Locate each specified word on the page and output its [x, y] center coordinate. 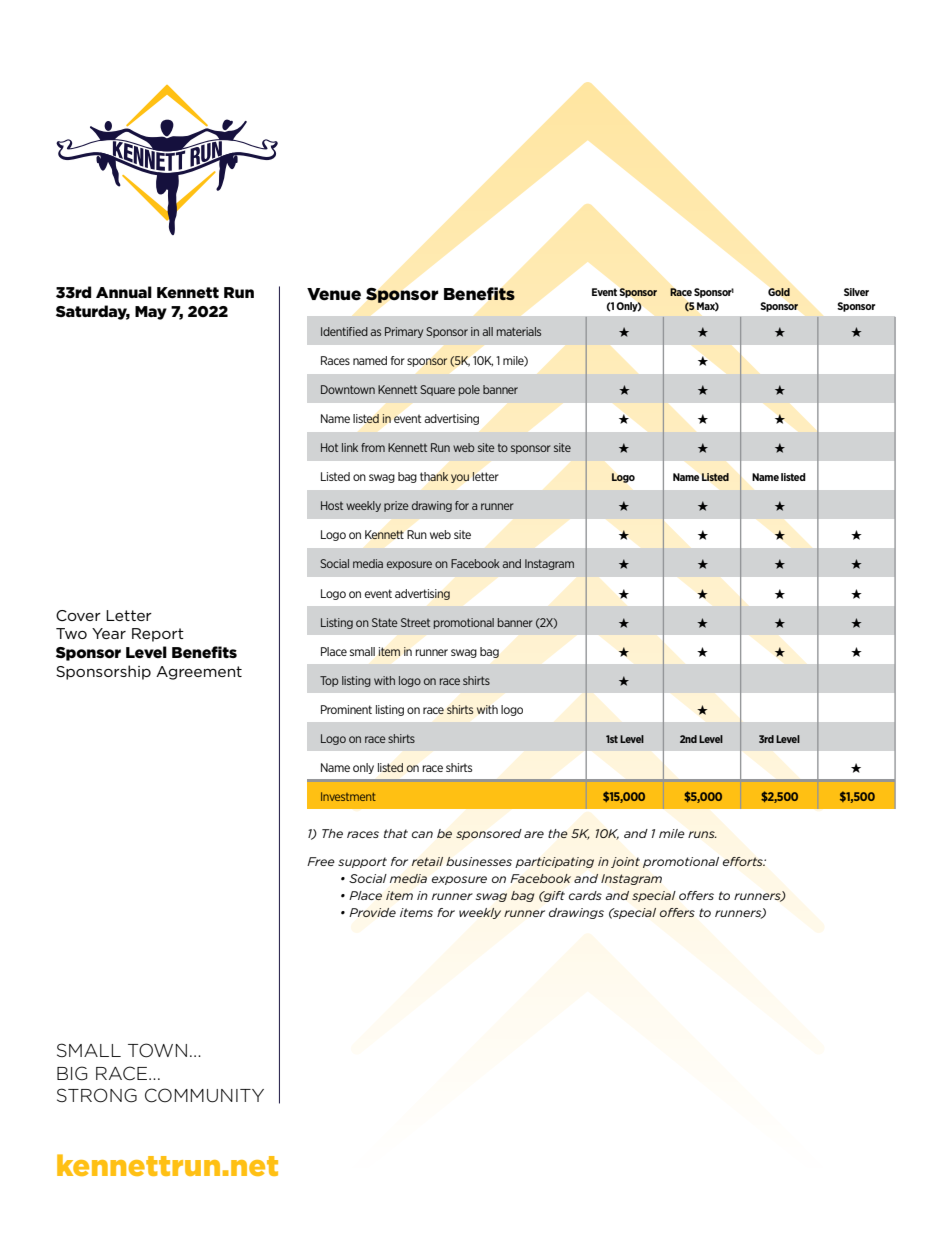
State [385, 622]
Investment [348, 796]
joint [625, 862]
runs [702, 834]
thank [434, 476]
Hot [329, 447]
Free [321, 861]
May [151, 313]
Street [415, 622]
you [460, 478]
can [422, 834]
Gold [779, 292]
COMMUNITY [204, 1095]
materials [519, 331]
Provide [372, 912]
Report [158, 635]
